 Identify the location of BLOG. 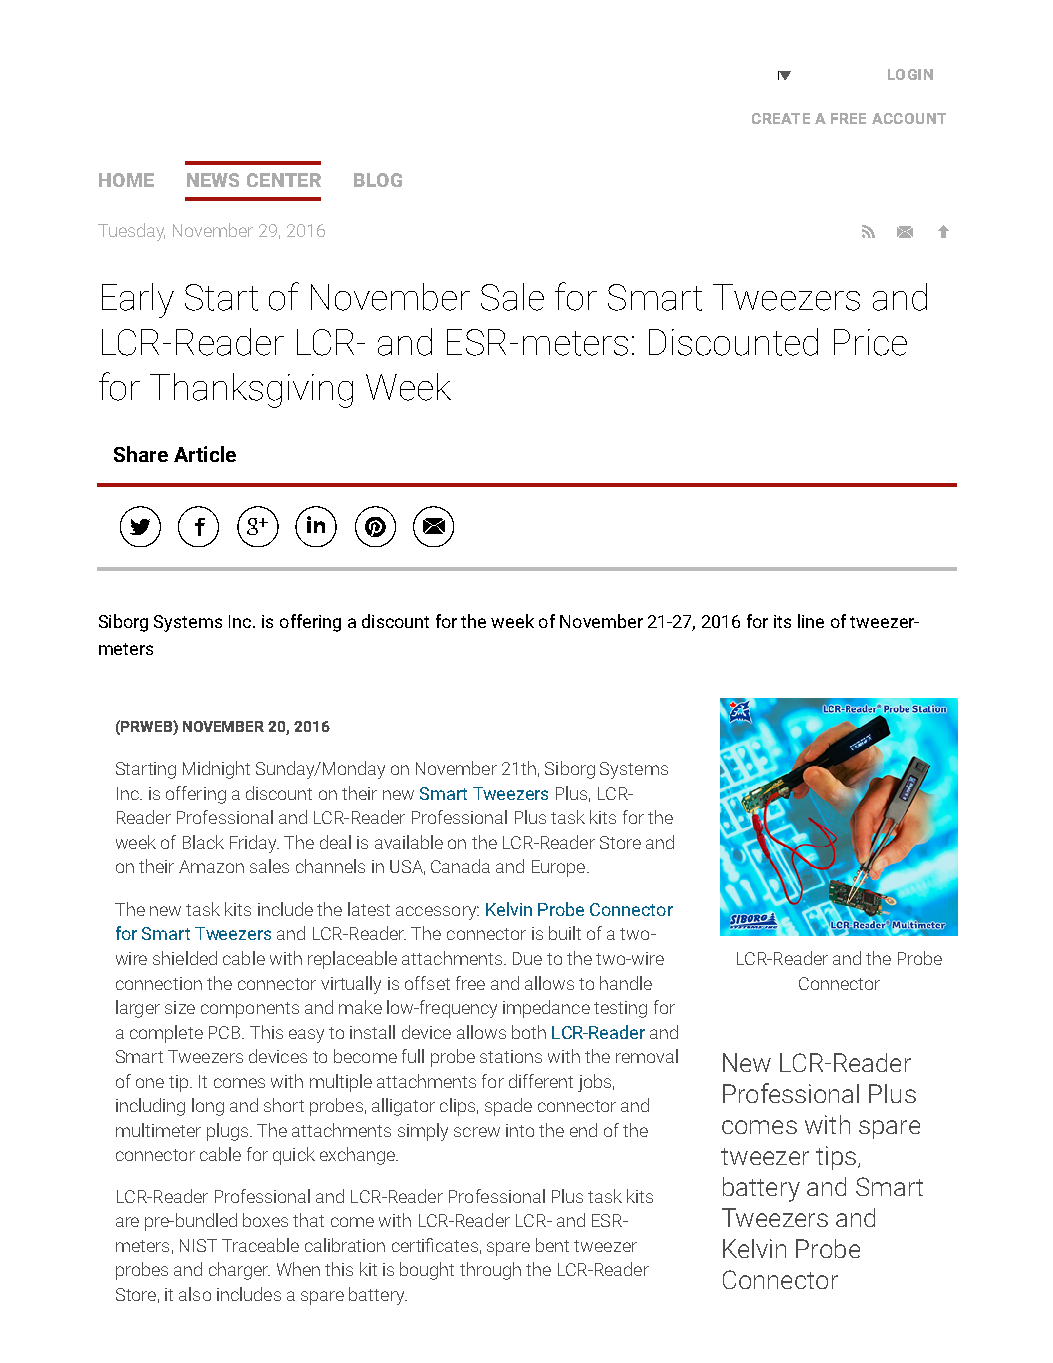
(378, 180).
